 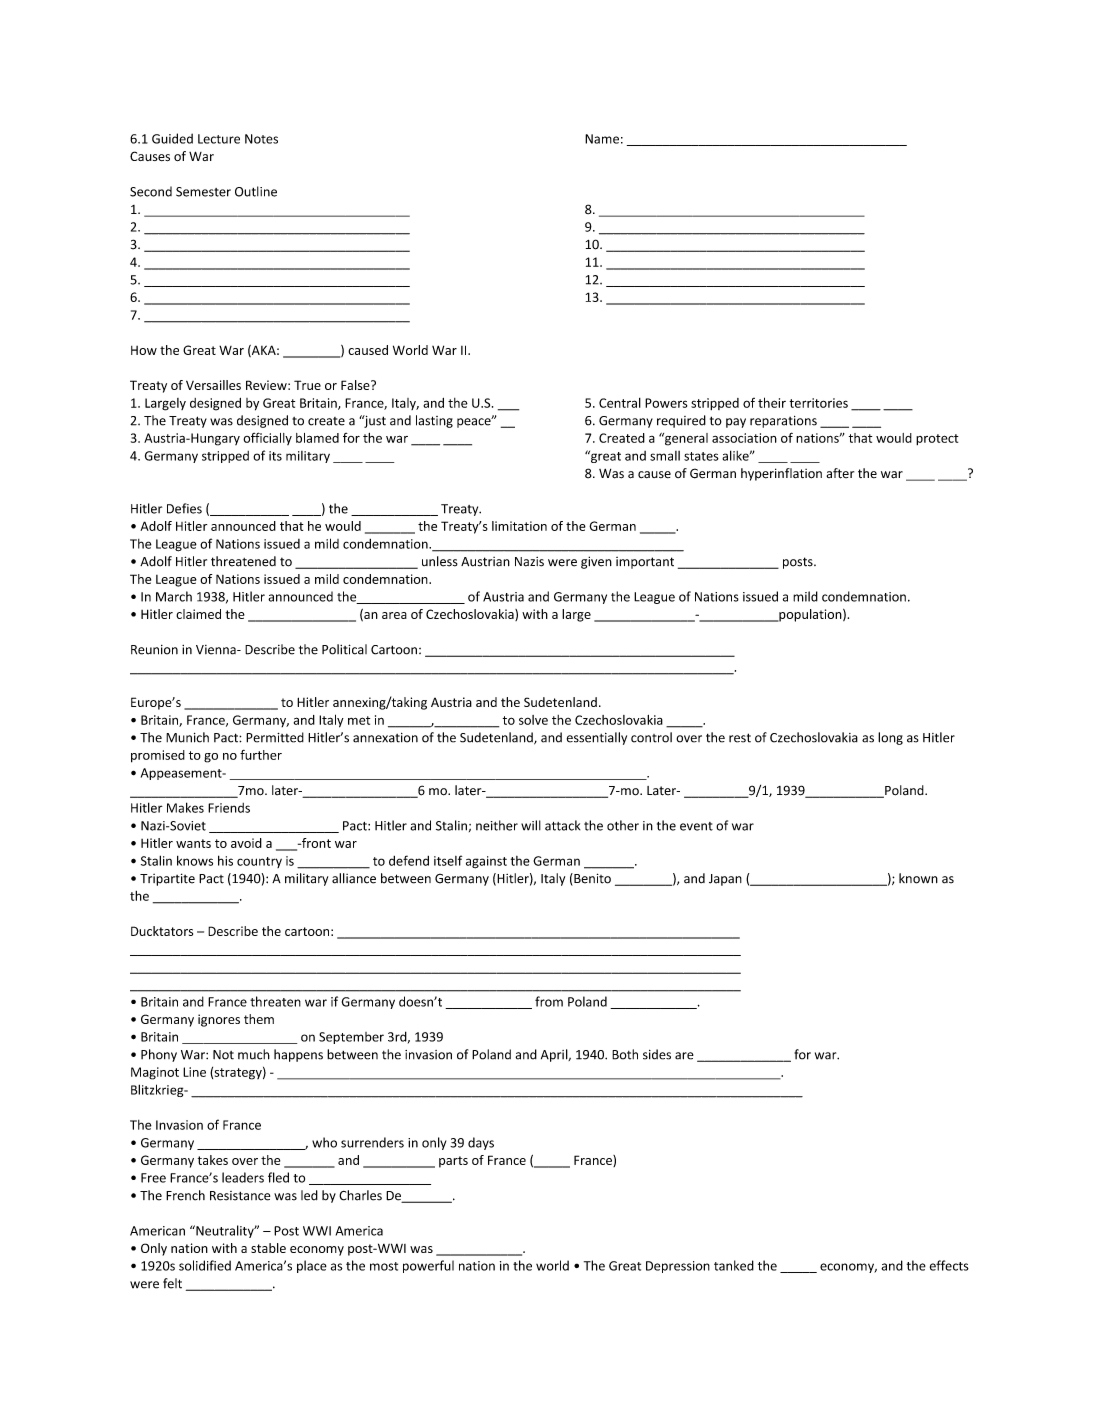 What do you see at coordinates (267, 438) in the screenshot?
I see `officially` at bounding box center [267, 438].
